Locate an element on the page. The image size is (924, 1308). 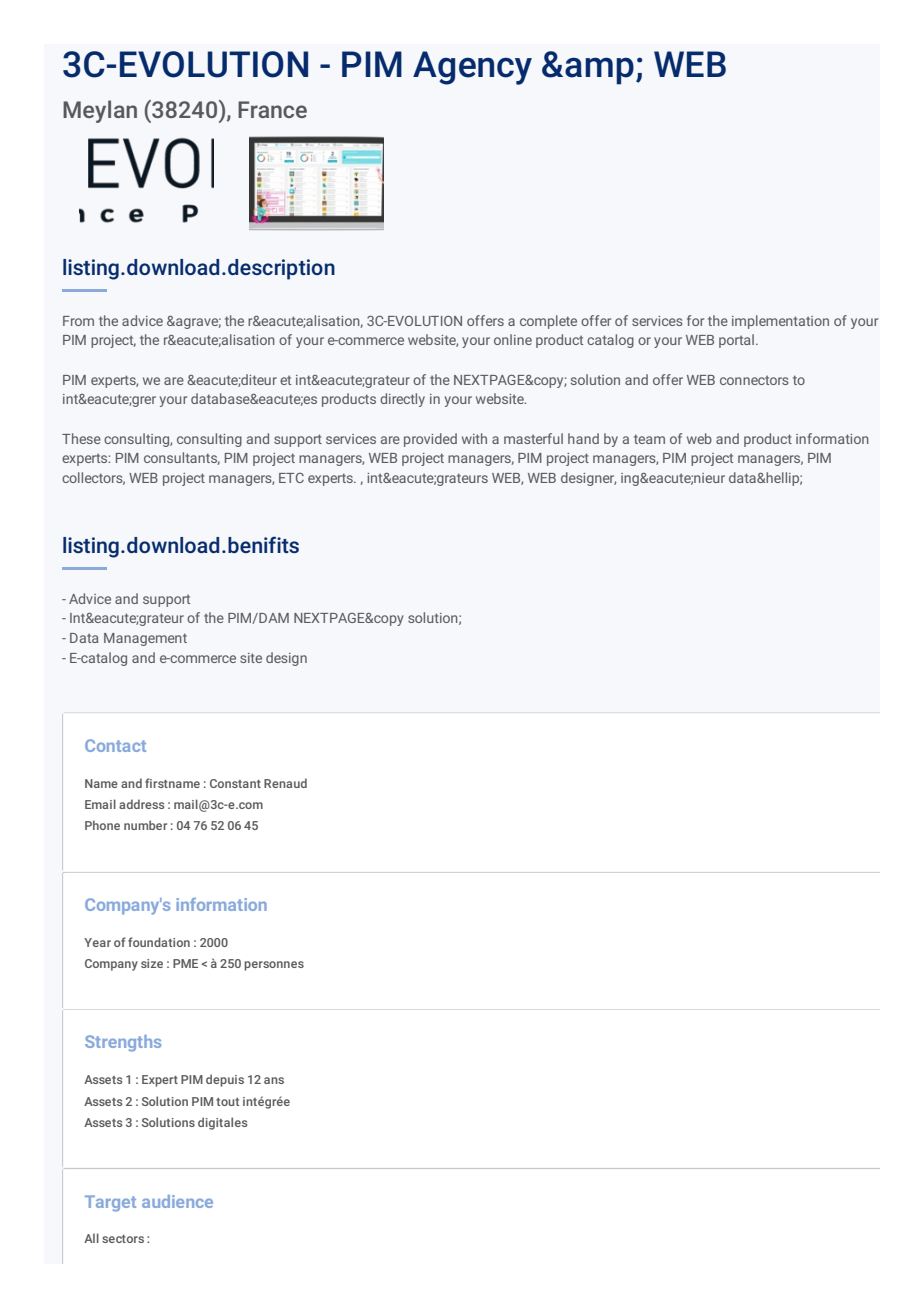
From is located at coordinates (78, 321).
